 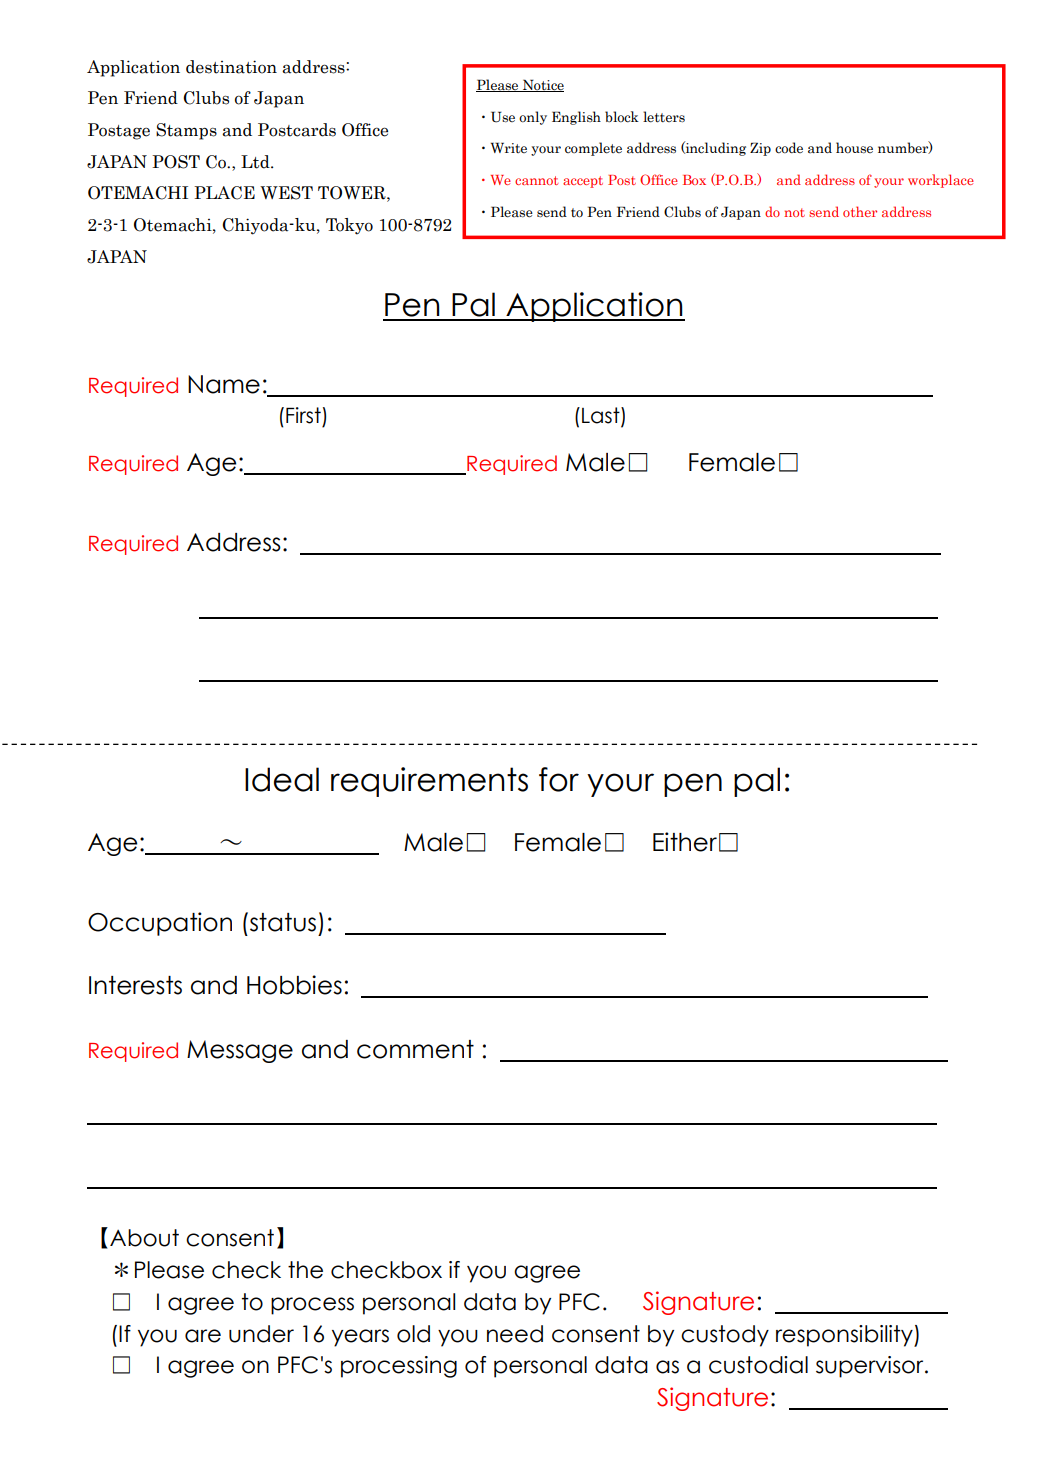 What do you see at coordinates (231, 67) in the screenshot?
I see `destination` at bounding box center [231, 67].
